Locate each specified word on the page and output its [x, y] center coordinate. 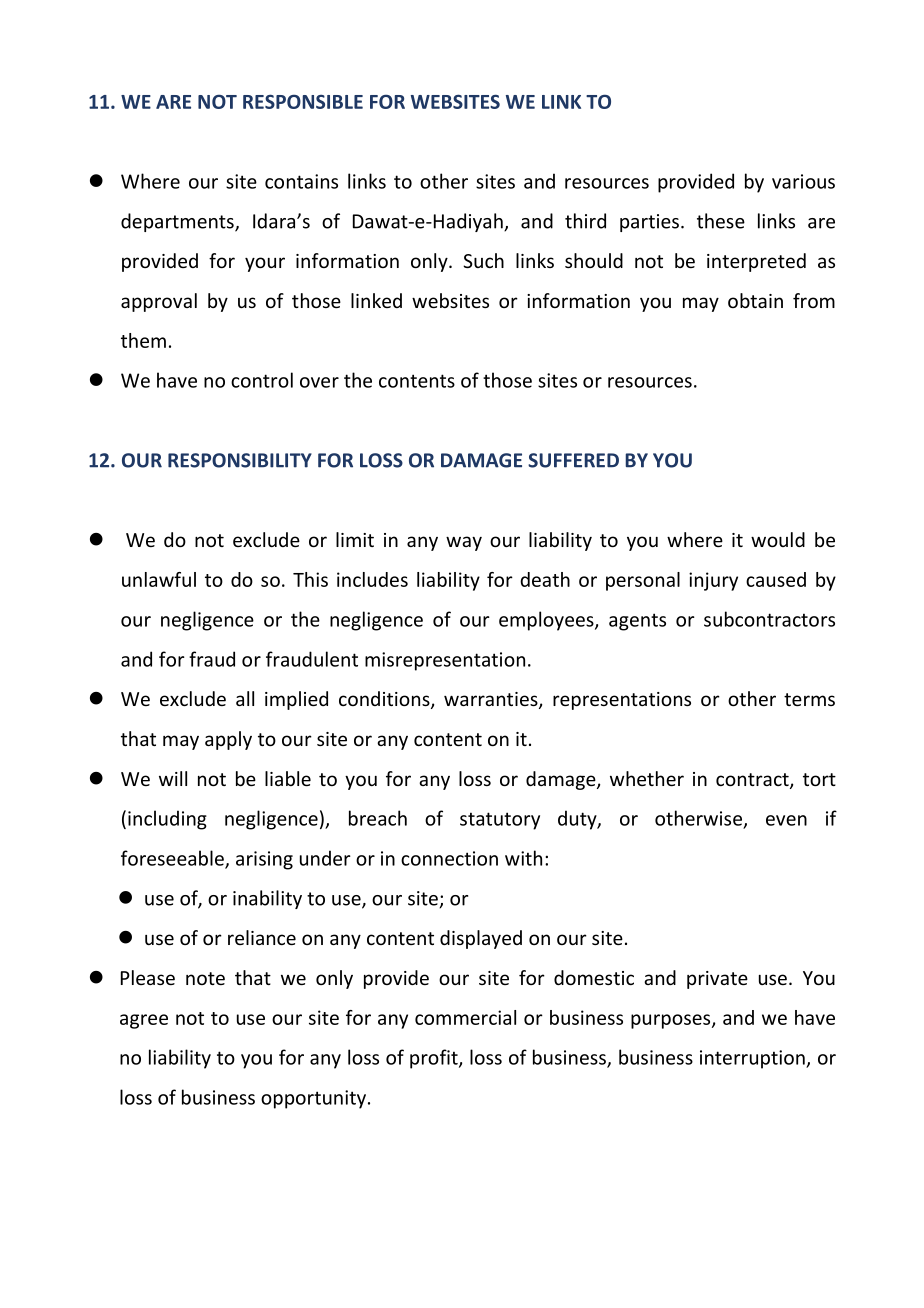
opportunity [313, 1099]
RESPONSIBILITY [240, 460]
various [803, 181]
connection [449, 858]
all [245, 698]
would [778, 539]
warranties [492, 700]
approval [159, 302]
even [786, 820]
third [585, 221]
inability [267, 899]
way [464, 543]
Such [483, 260]
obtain [755, 300]
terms [809, 699]
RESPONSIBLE [303, 101]
